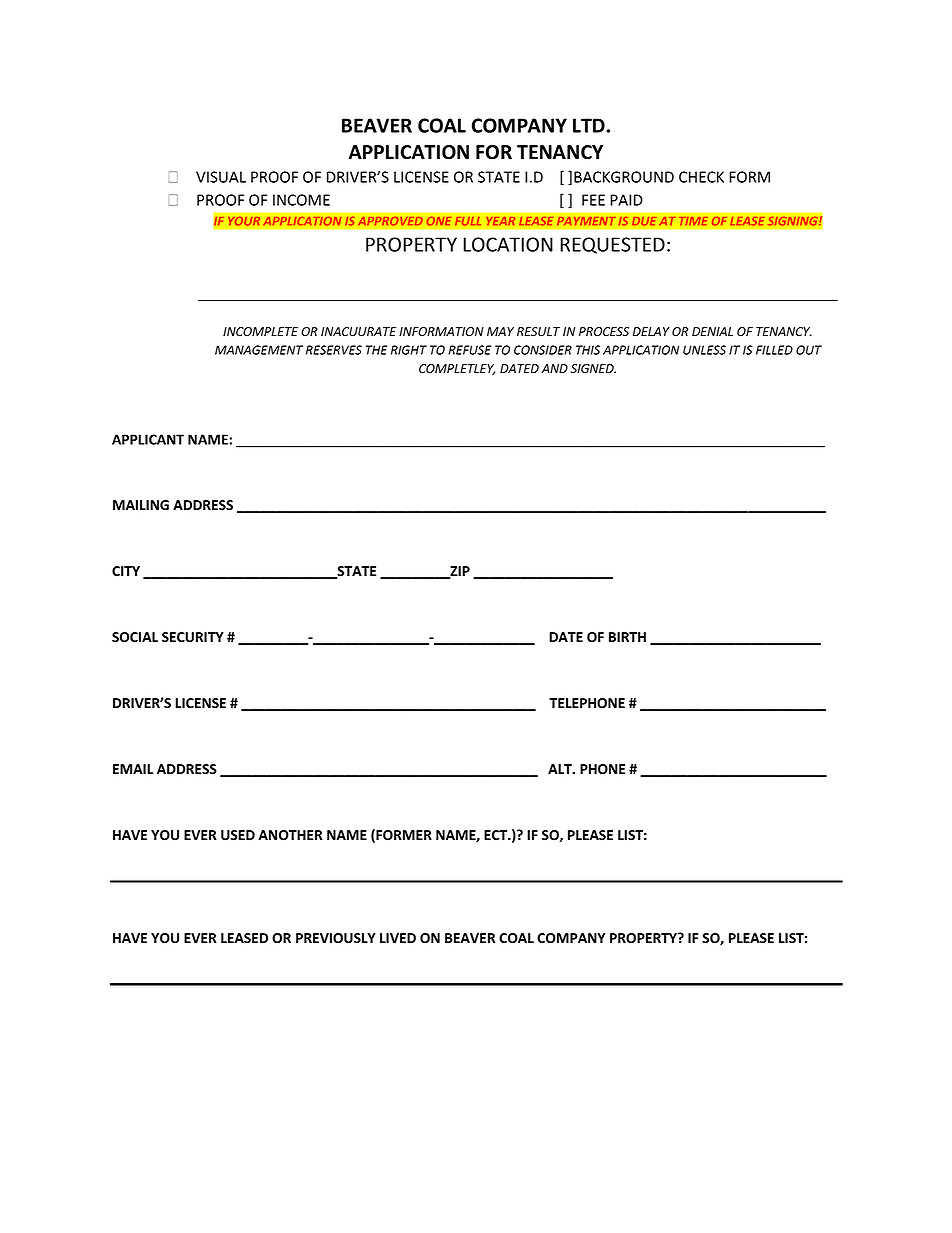 Image resolution: width=952 pixels, height=1233 pixels. Describe the element at coordinates (336, 938) in the screenshot. I see `PREVIOUSLY` at that location.
